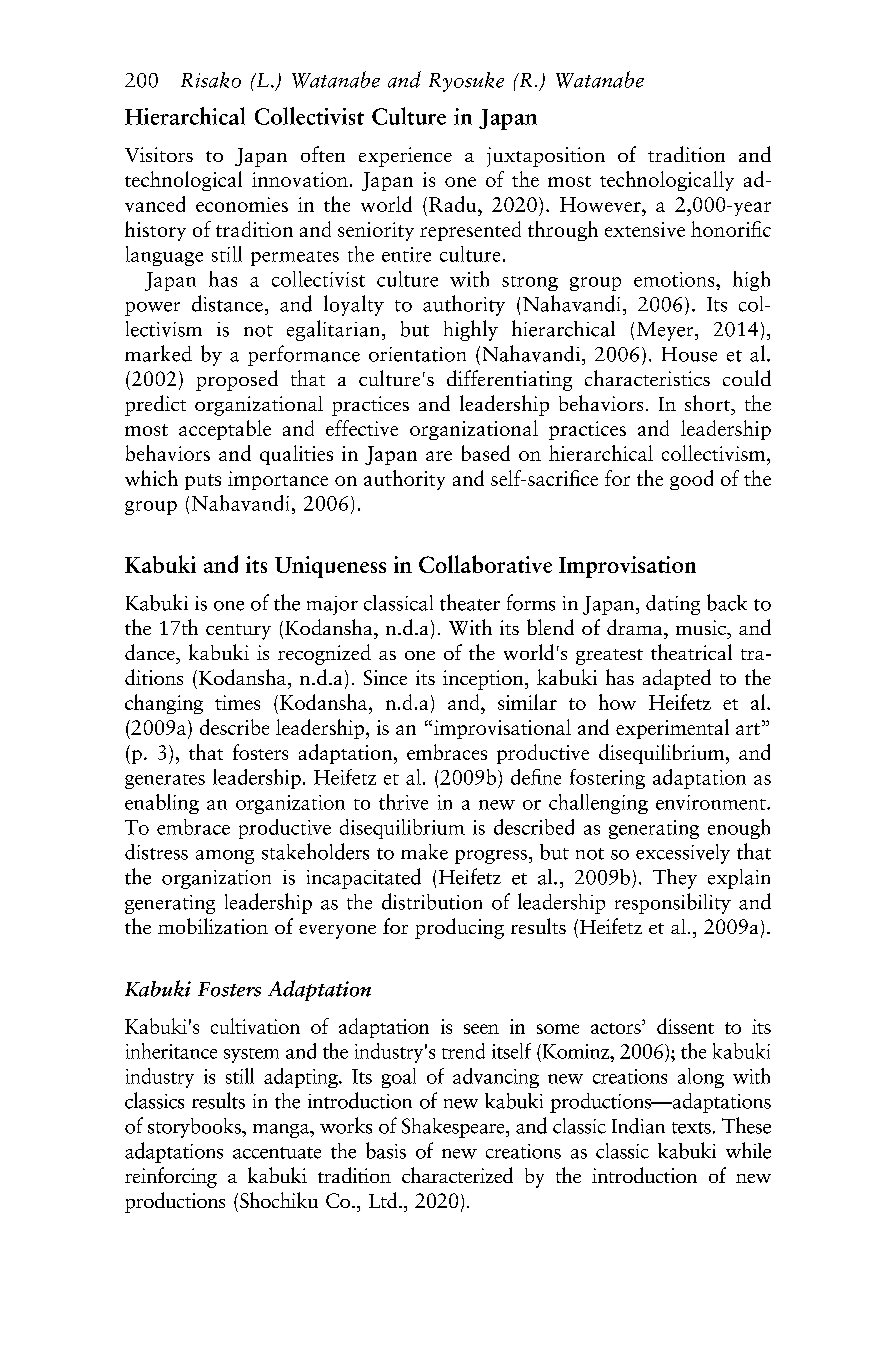 The image size is (896, 1345). What do you see at coordinates (159, 154) in the screenshot?
I see `Visitors` at bounding box center [159, 154].
